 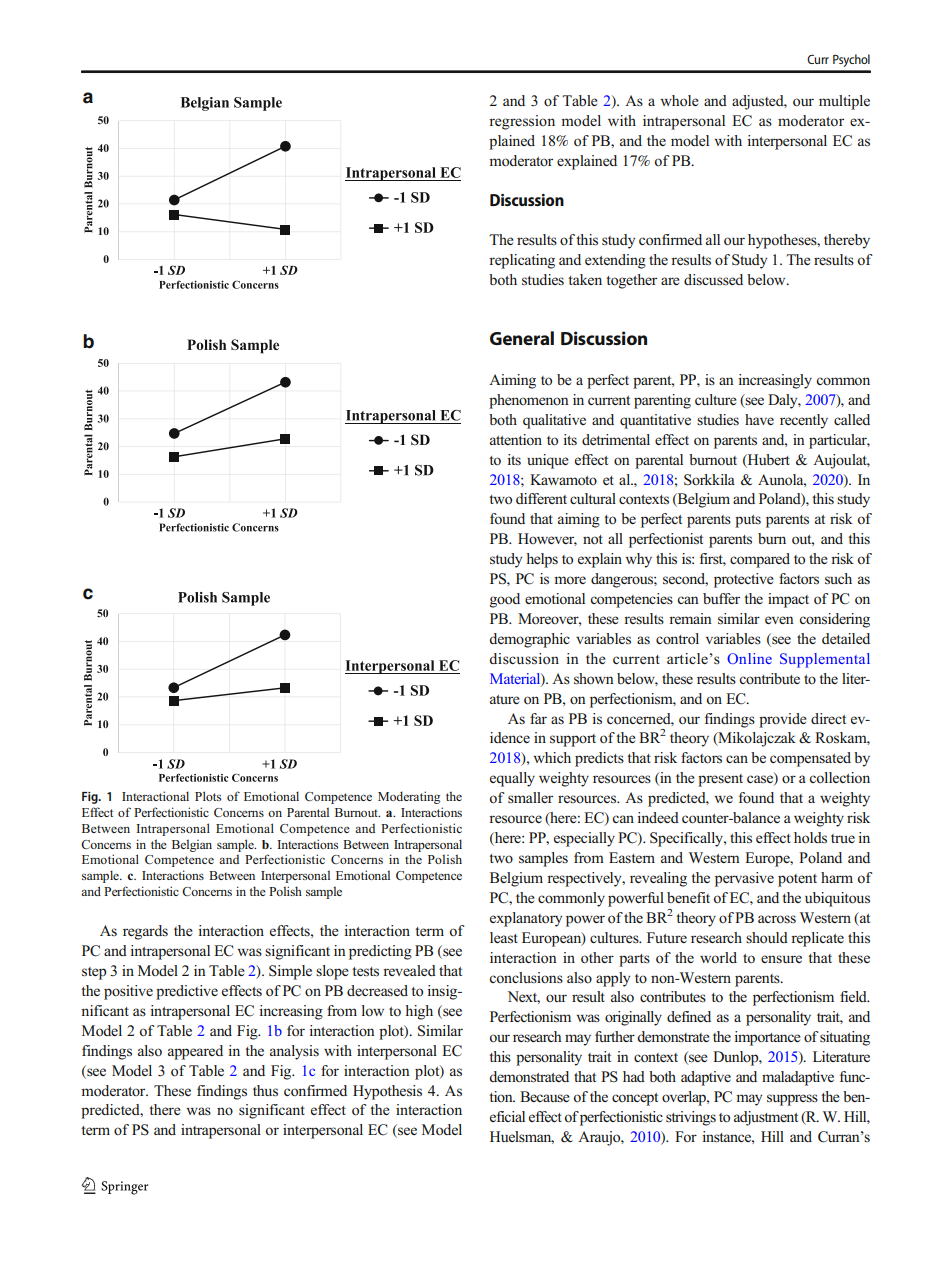 I want to click on whole, so click(x=679, y=101).
